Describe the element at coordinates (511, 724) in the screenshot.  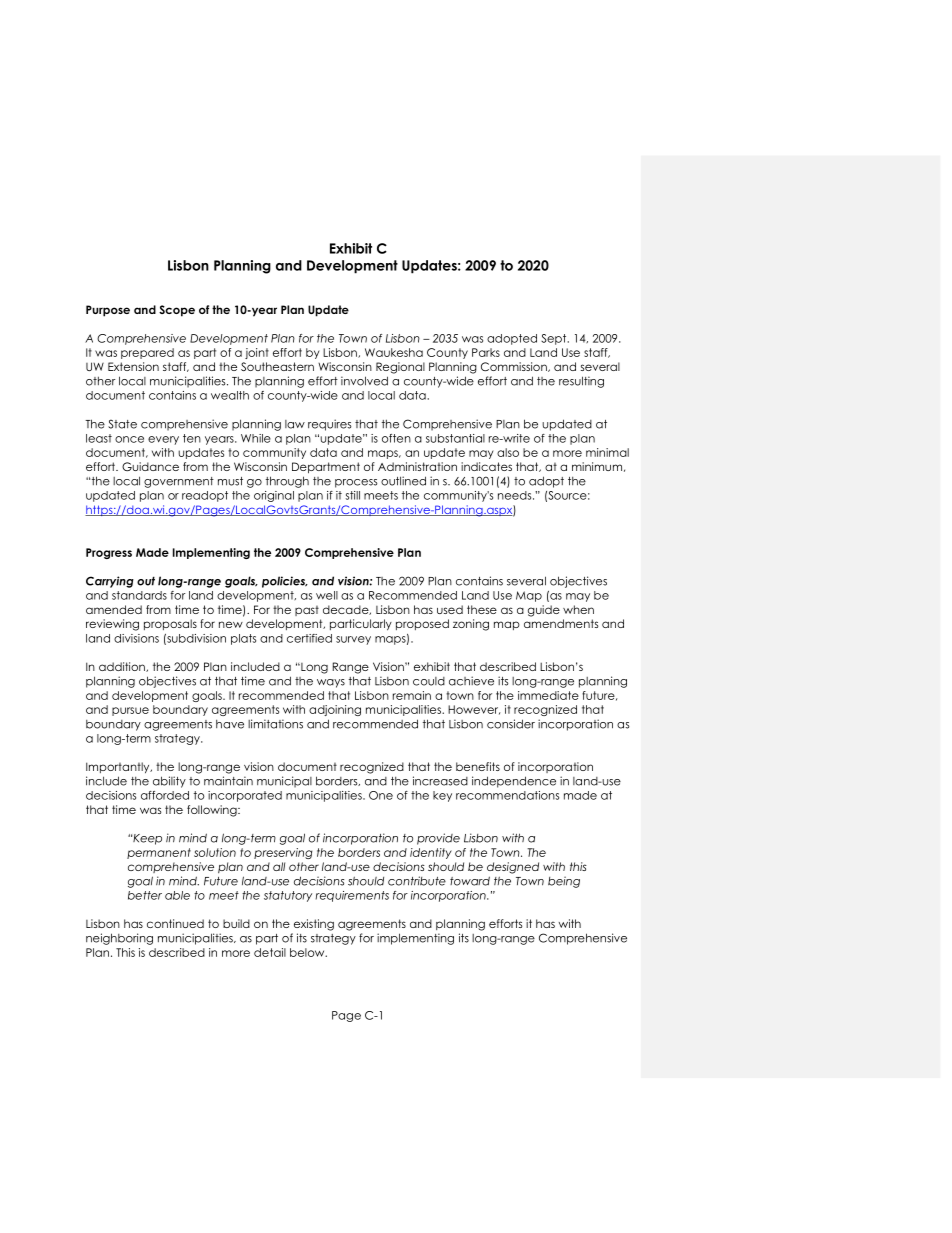
I see `consider` at that location.
